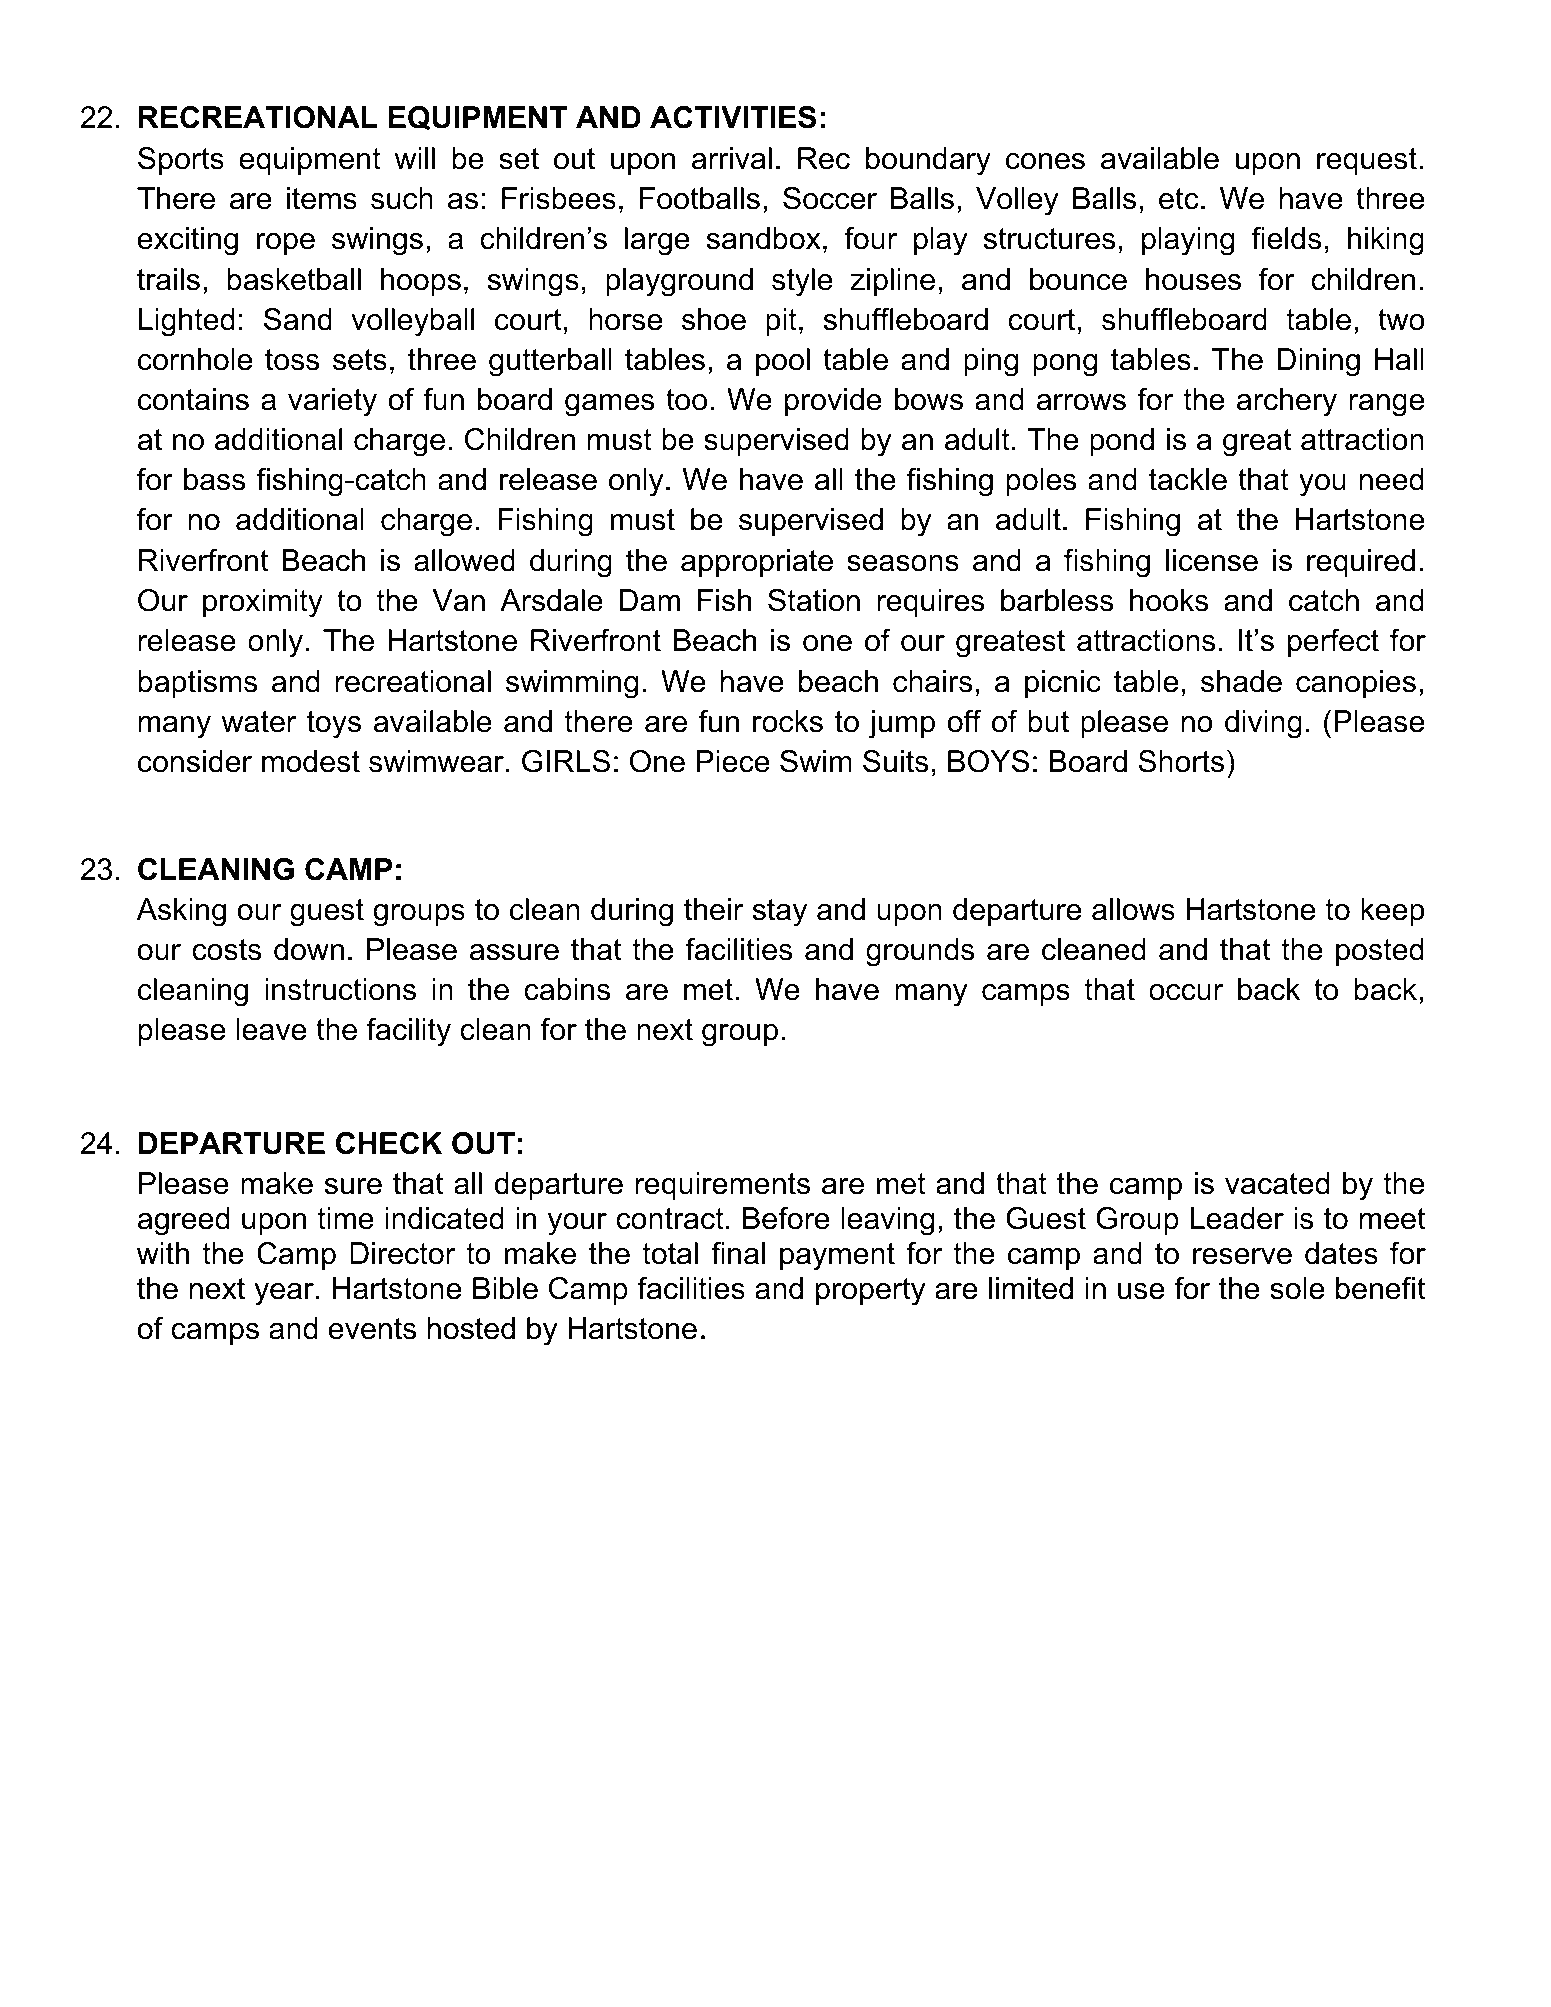 This document has width=1551, height=2007. Describe the element at coordinates (757, 563) in the document. I see `appropriate` at that location.
